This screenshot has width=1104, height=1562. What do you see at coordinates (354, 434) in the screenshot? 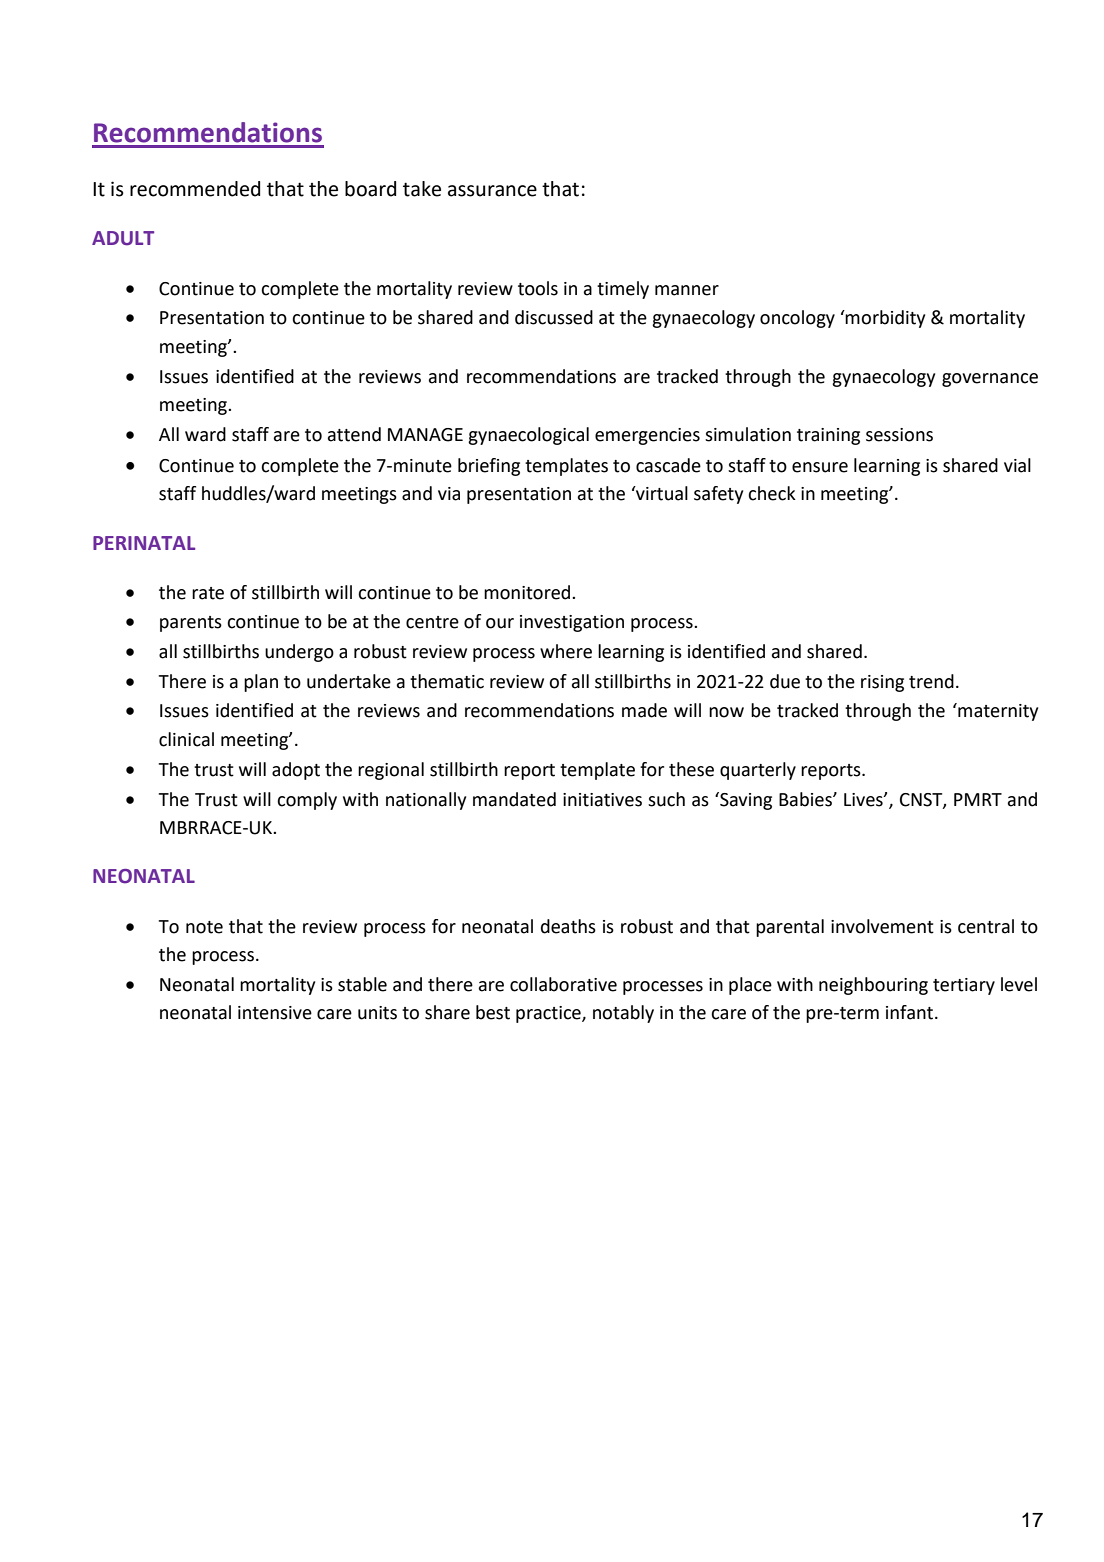
I see `attend` at bounding box center [354, 434].
